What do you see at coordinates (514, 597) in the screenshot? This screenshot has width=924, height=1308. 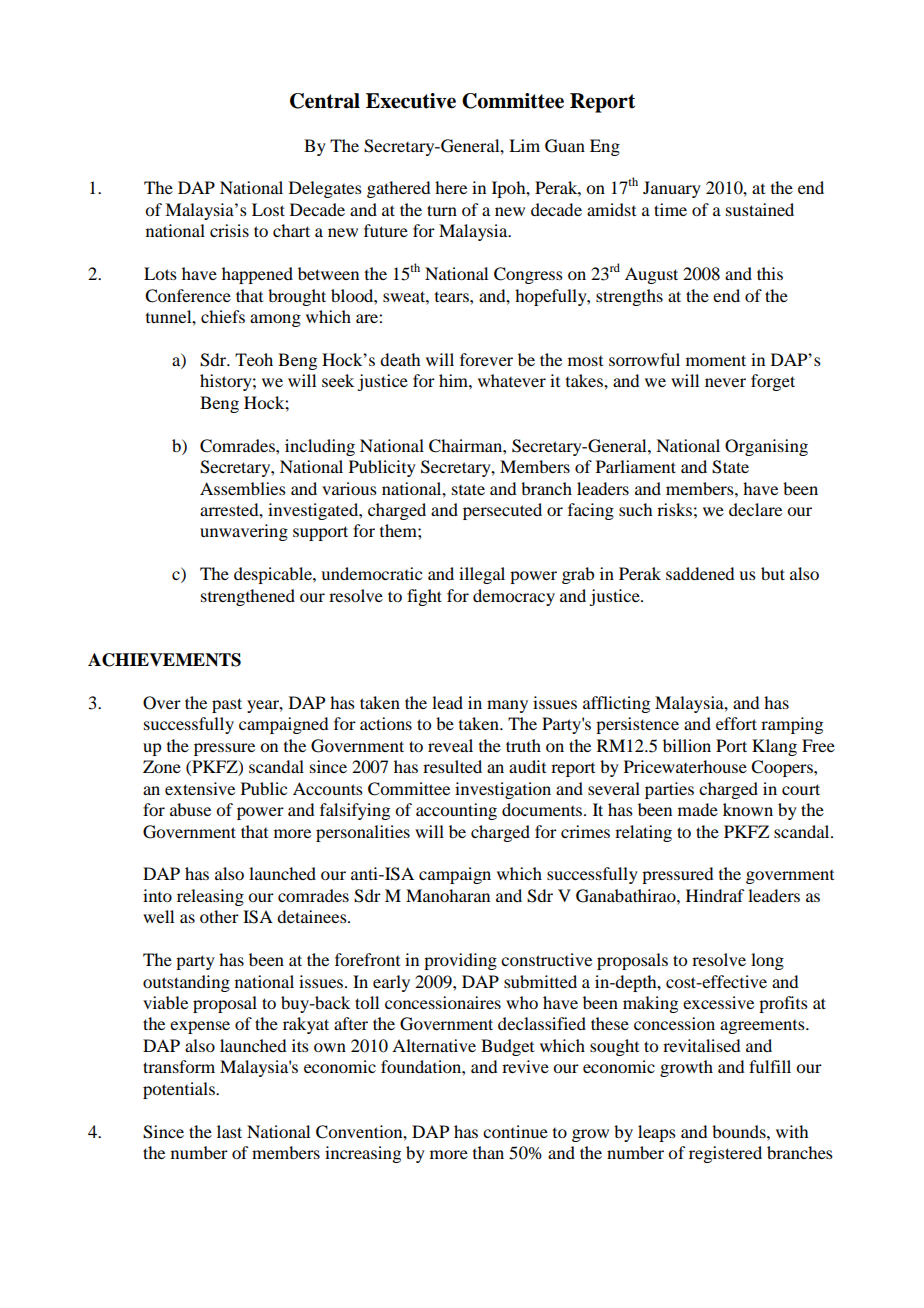 I see `democracy` at bounding box center [514, 597].
